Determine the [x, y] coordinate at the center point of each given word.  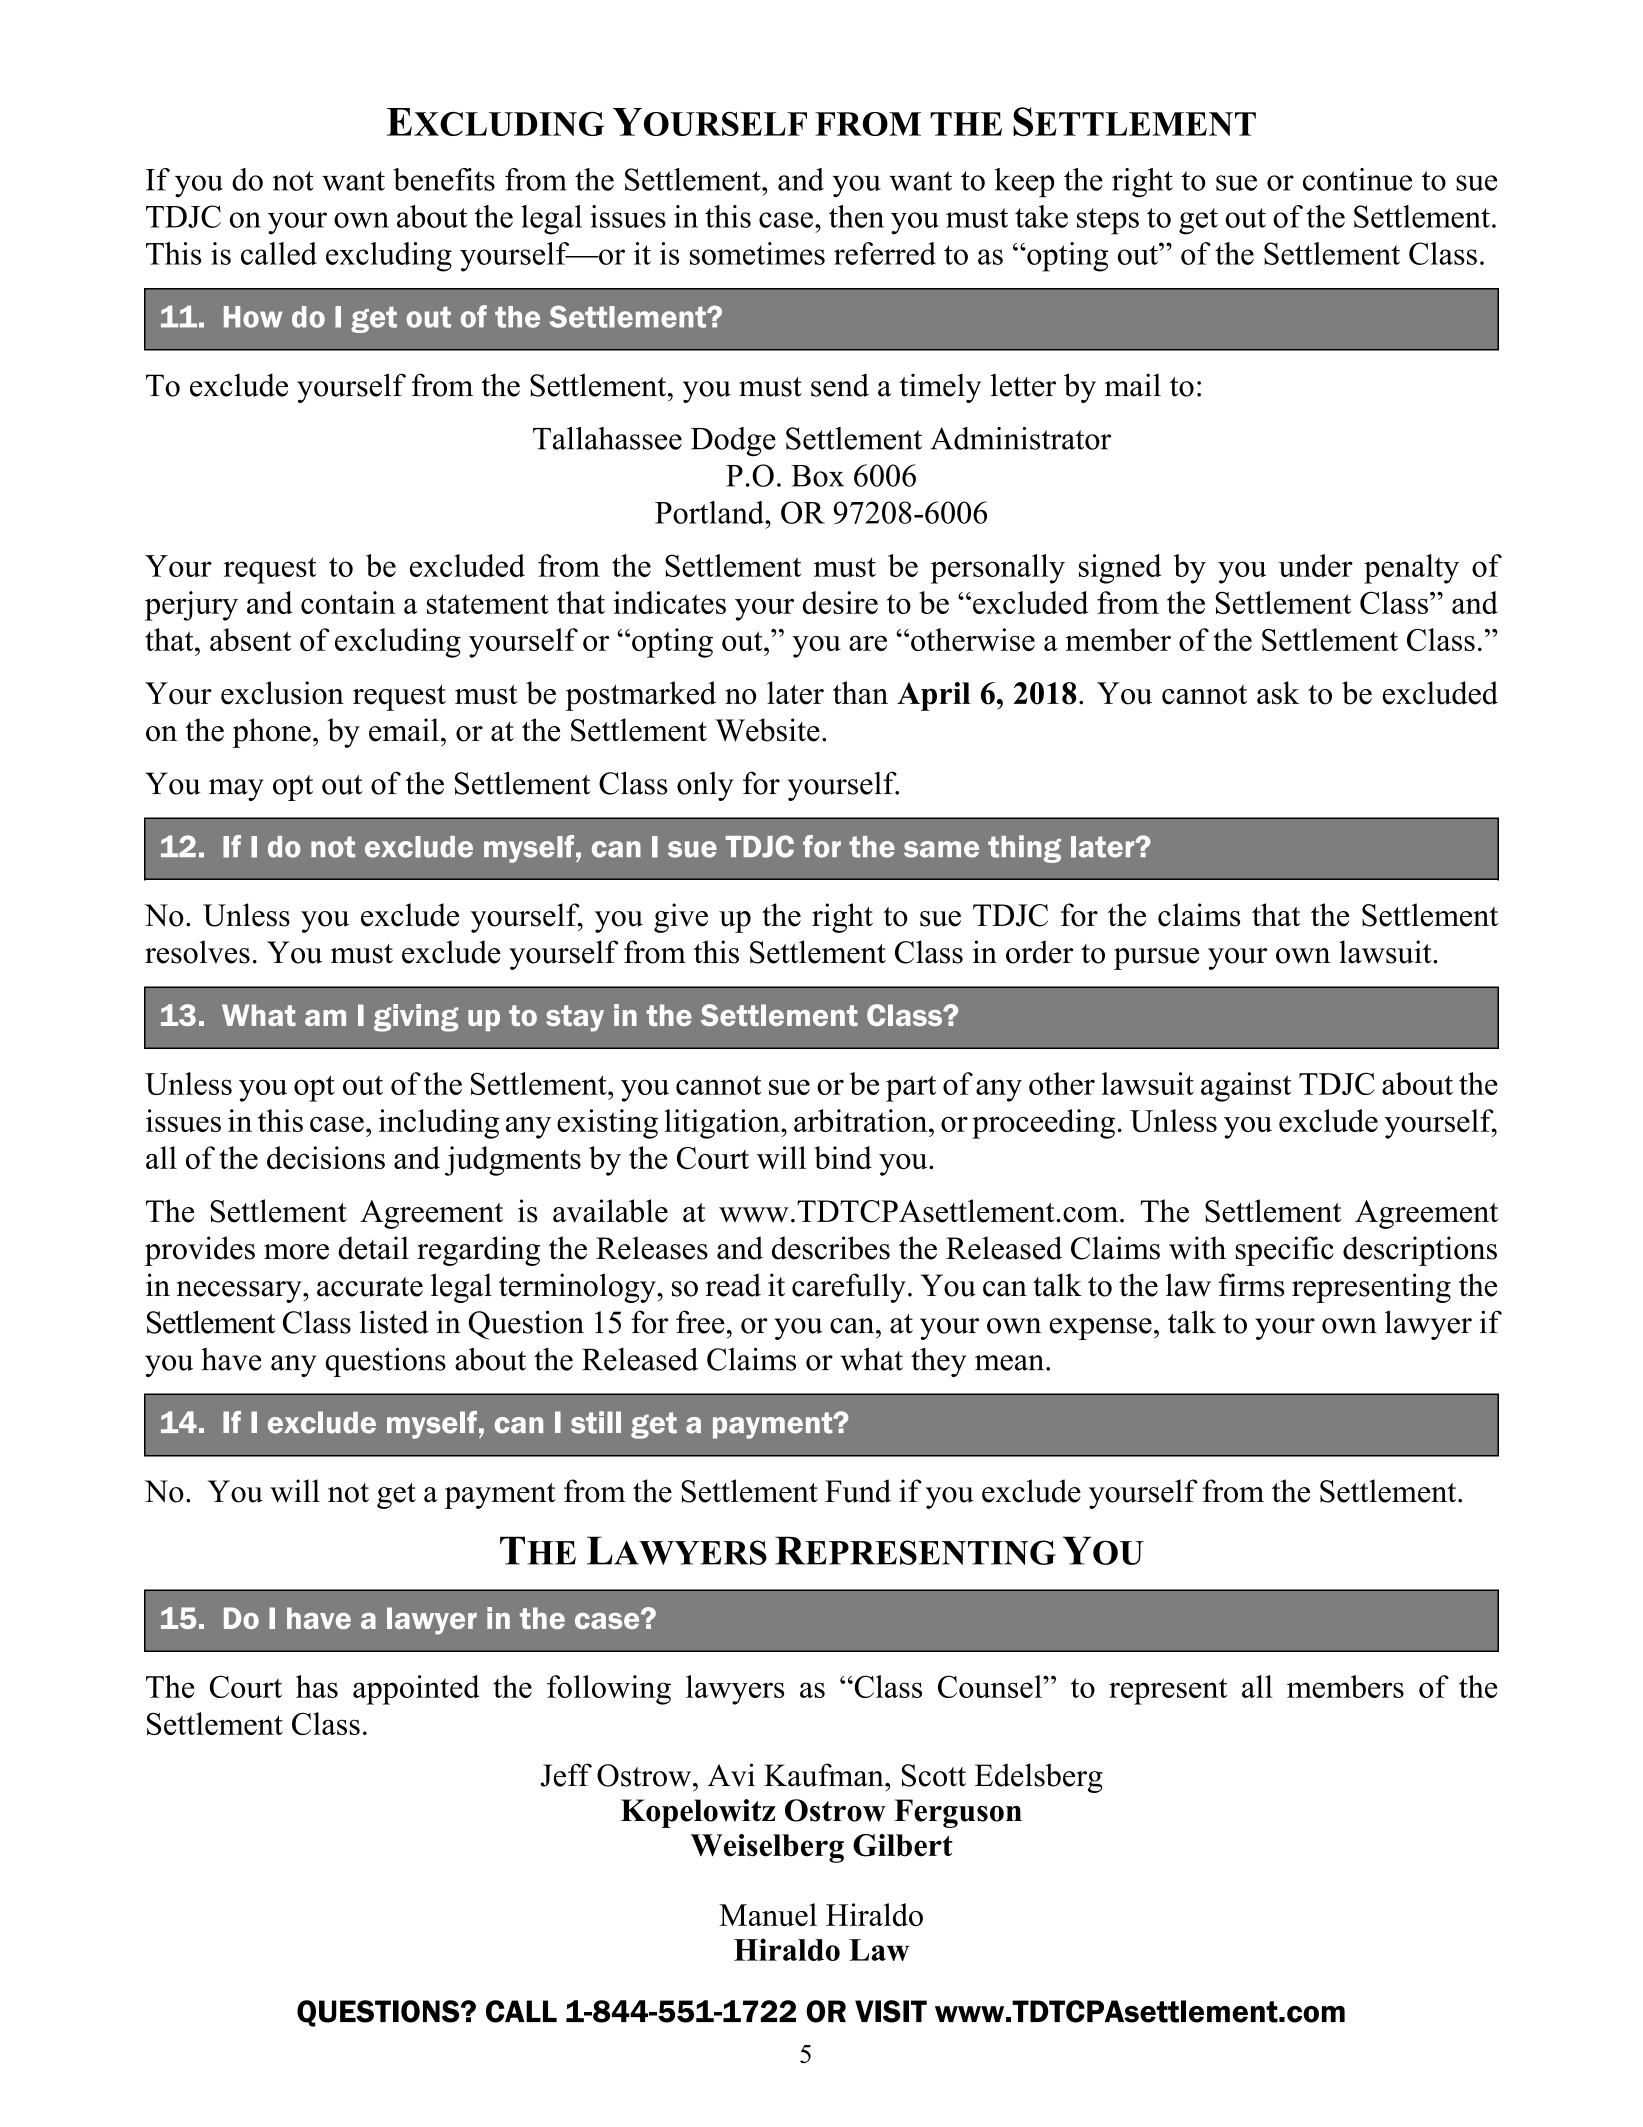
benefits [444, 179]
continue [1357, 179]
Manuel [768, 1914]
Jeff [566, 1775]
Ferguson [958, 1813]
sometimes [757, 253]
